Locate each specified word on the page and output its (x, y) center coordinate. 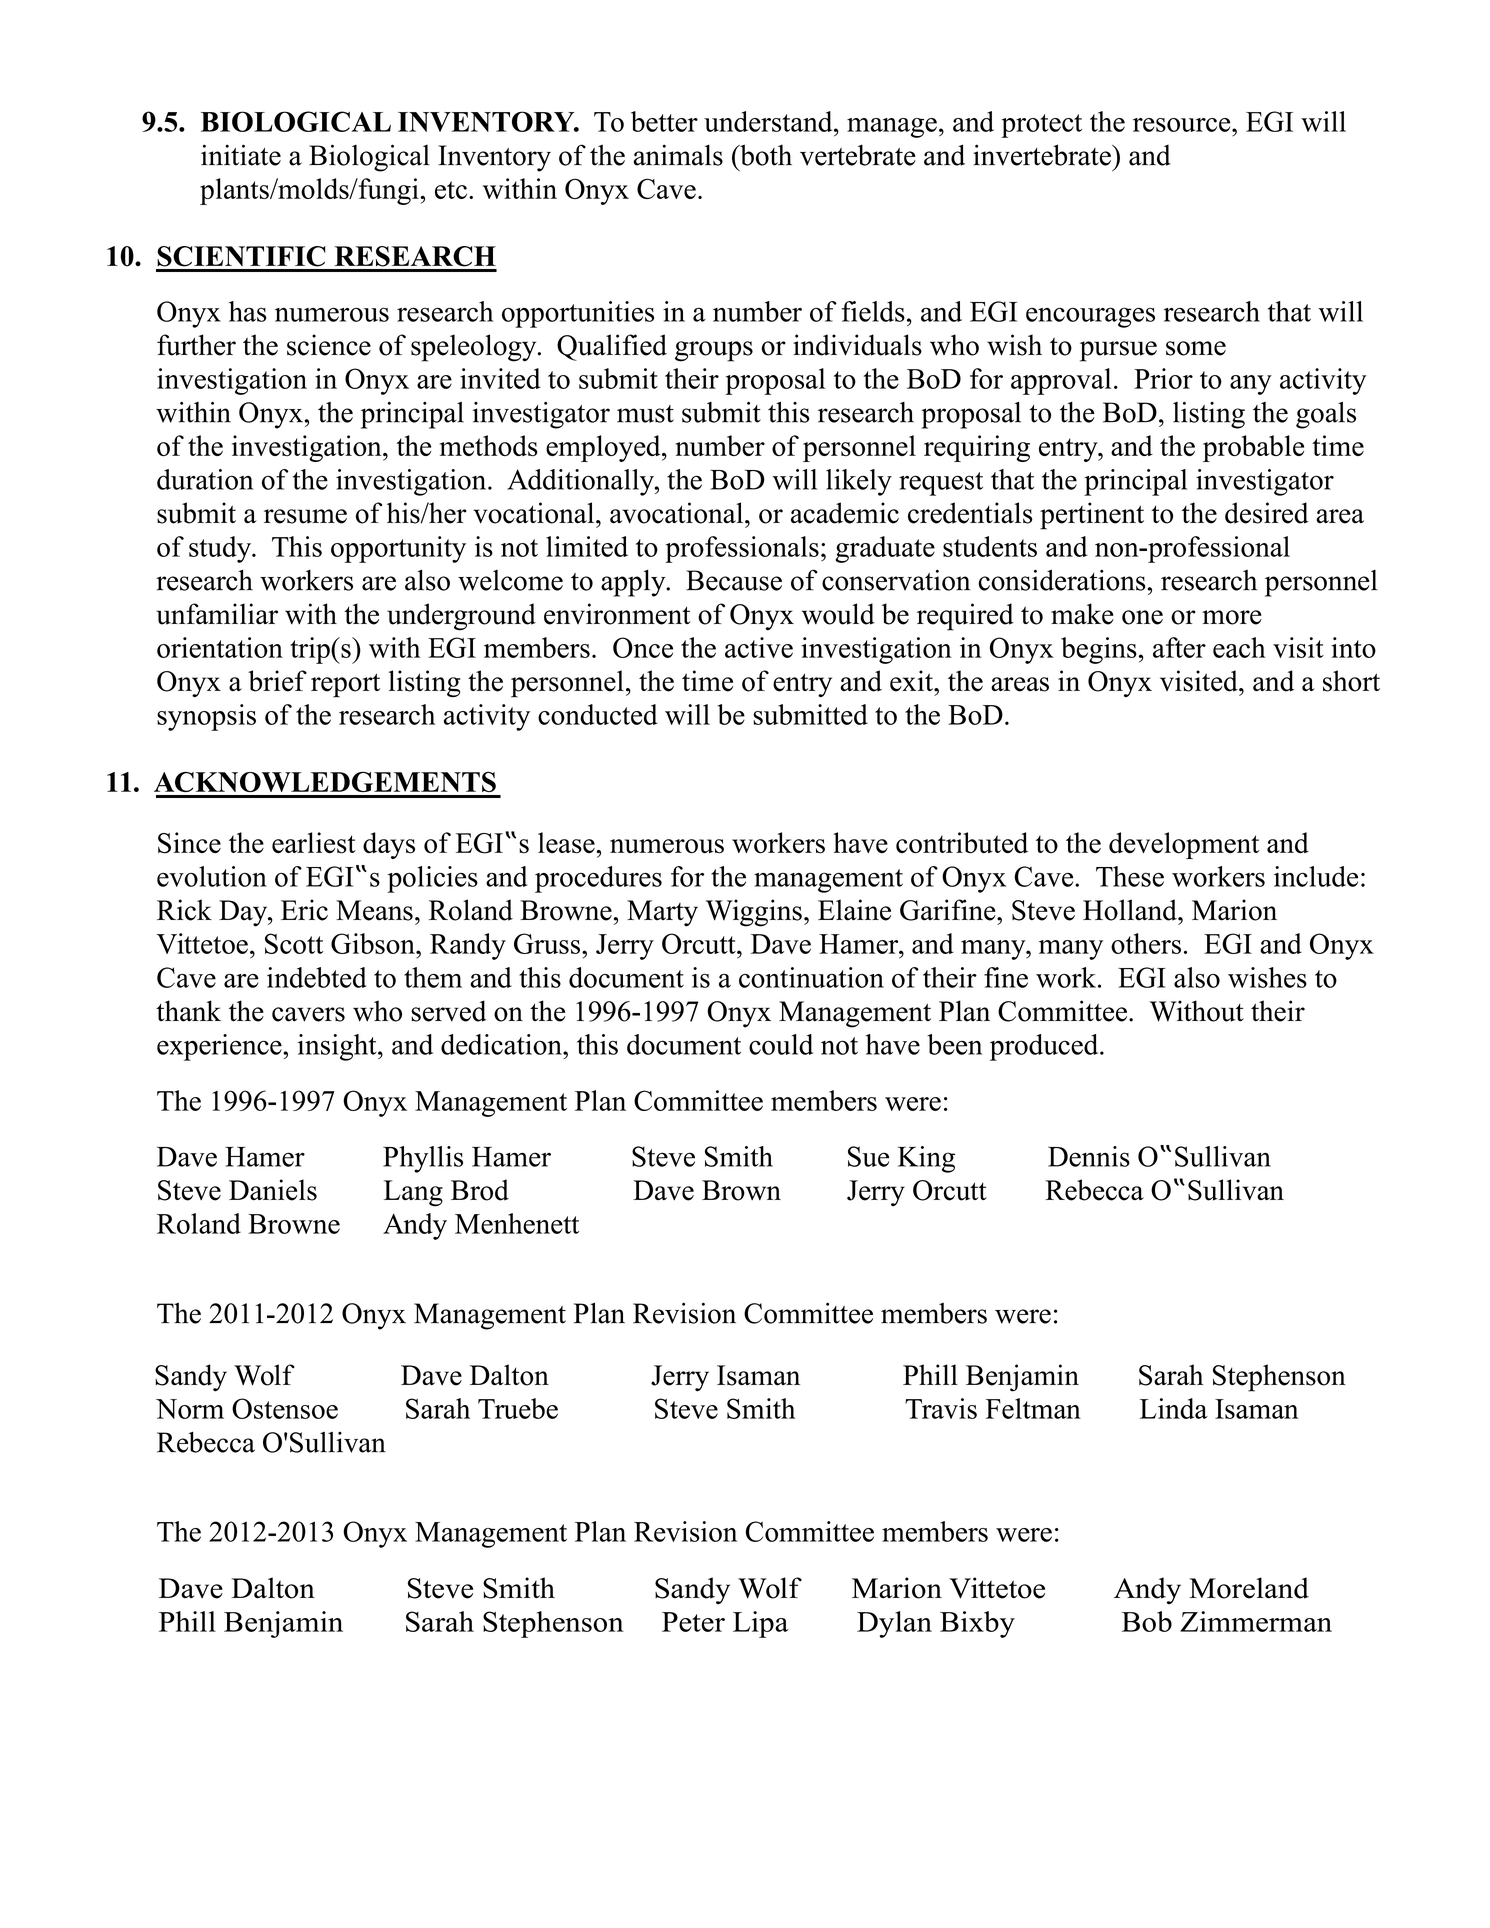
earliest (314, 843)
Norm (190, 1409)
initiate (241, 155)
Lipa (761, 1624)
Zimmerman (1256, 1621)
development (1184, 845)
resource (1183, 125)
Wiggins (754, 913)
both (765, 155)
